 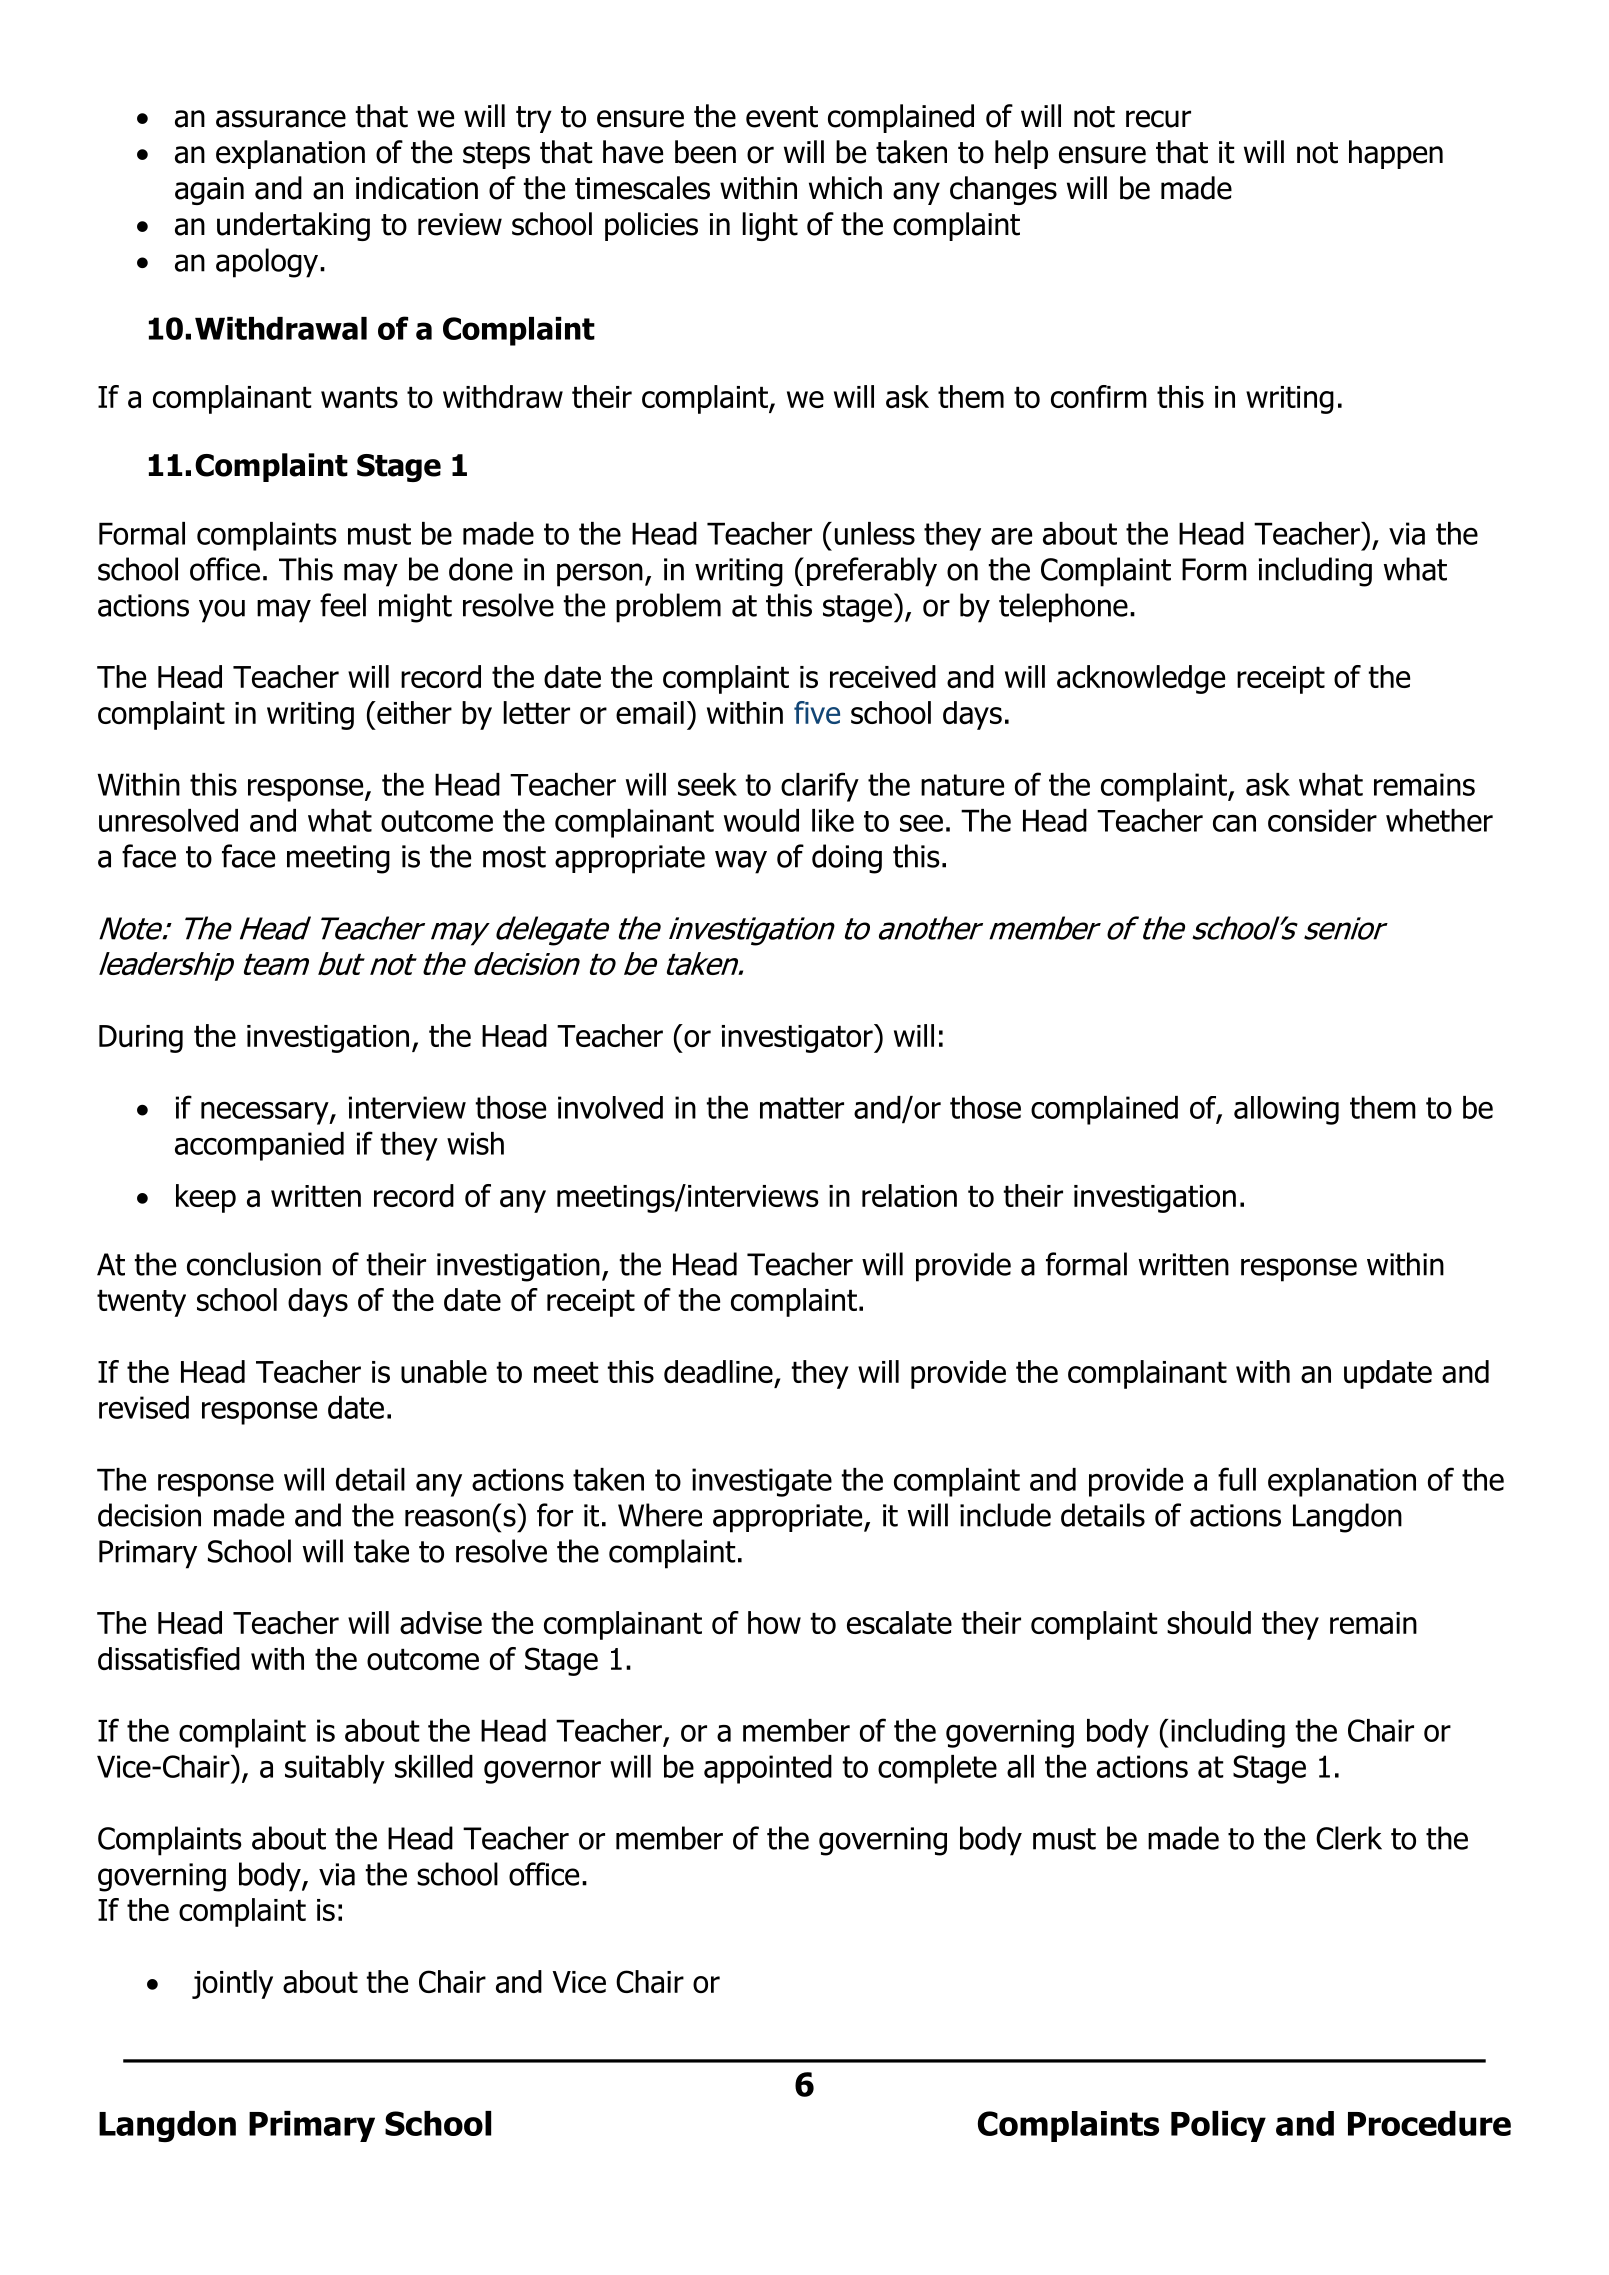 What do you see at coordinates (293, 226) in the screenshot?
I see `undertaking` at bounding box center [293, 226].
